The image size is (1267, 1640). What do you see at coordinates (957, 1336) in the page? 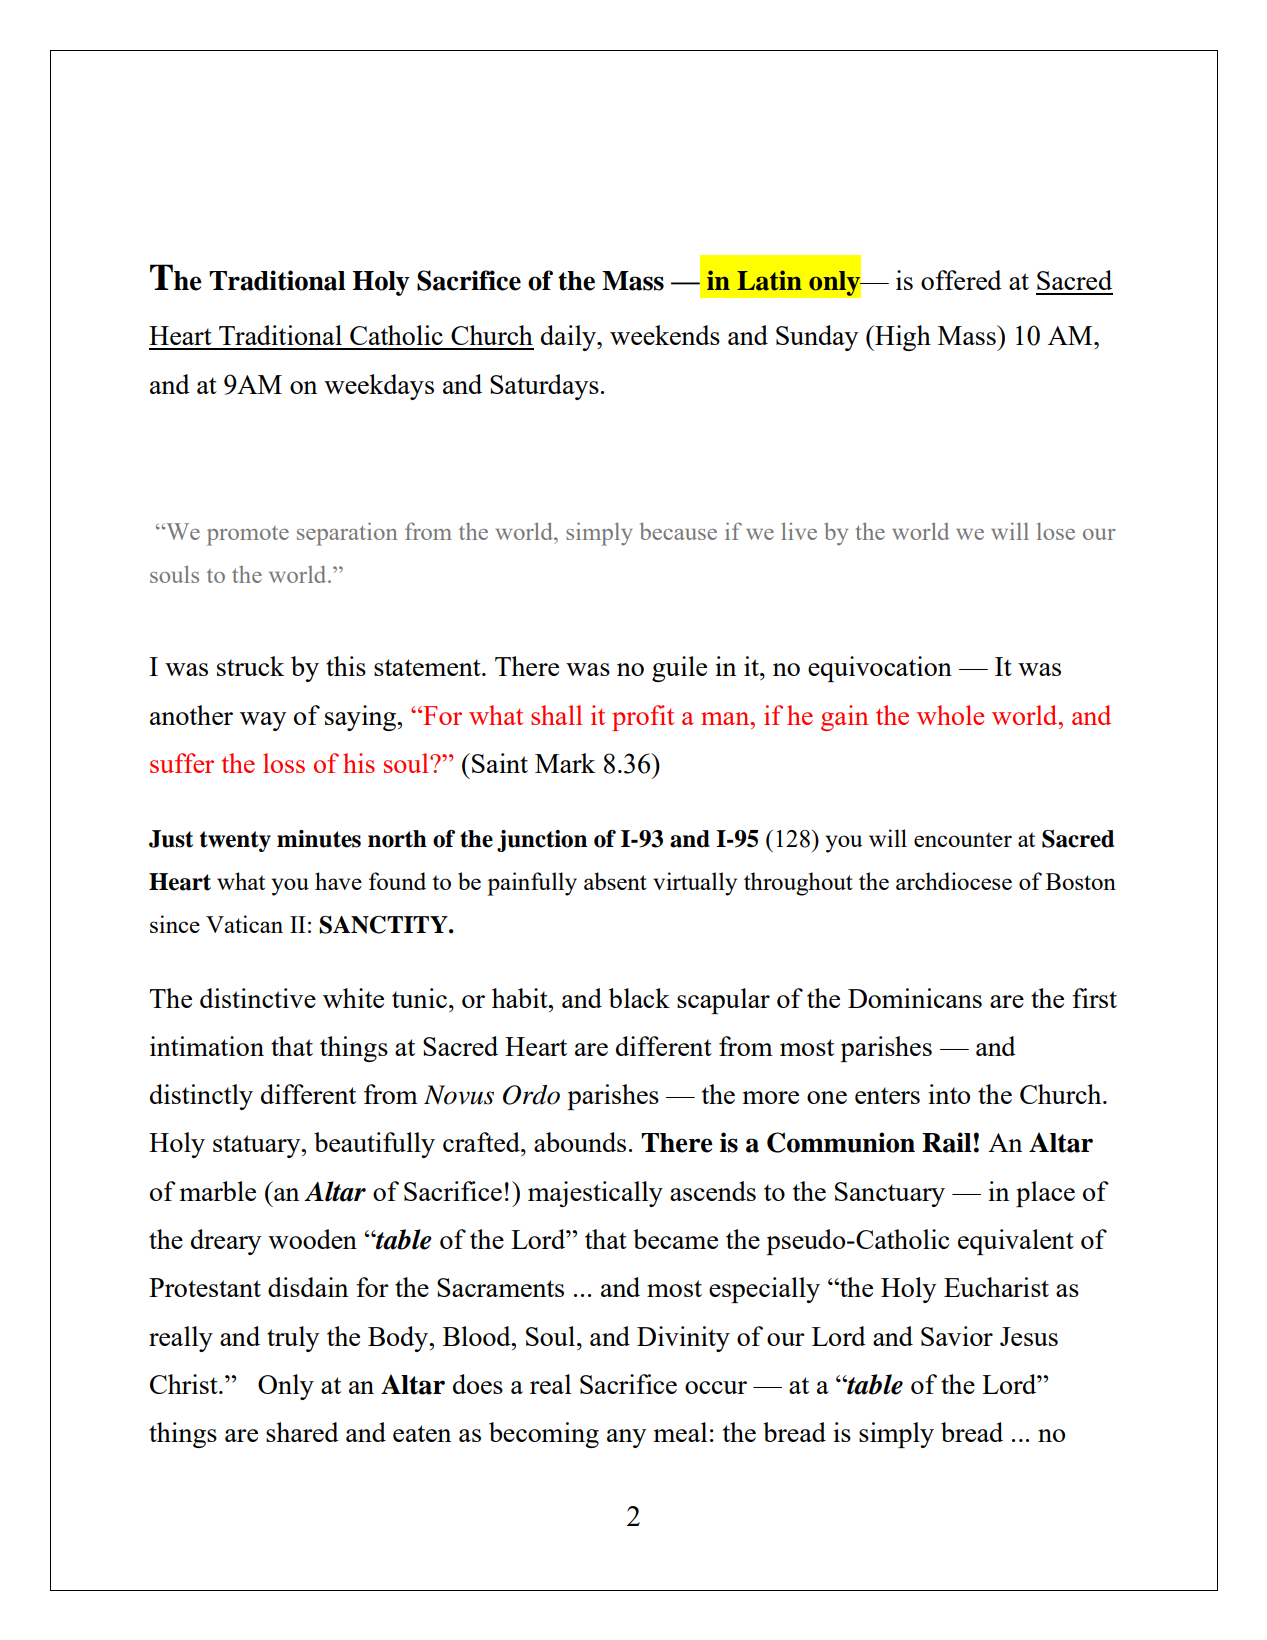
I see `Savior` at bounding box center [957, 1336].
